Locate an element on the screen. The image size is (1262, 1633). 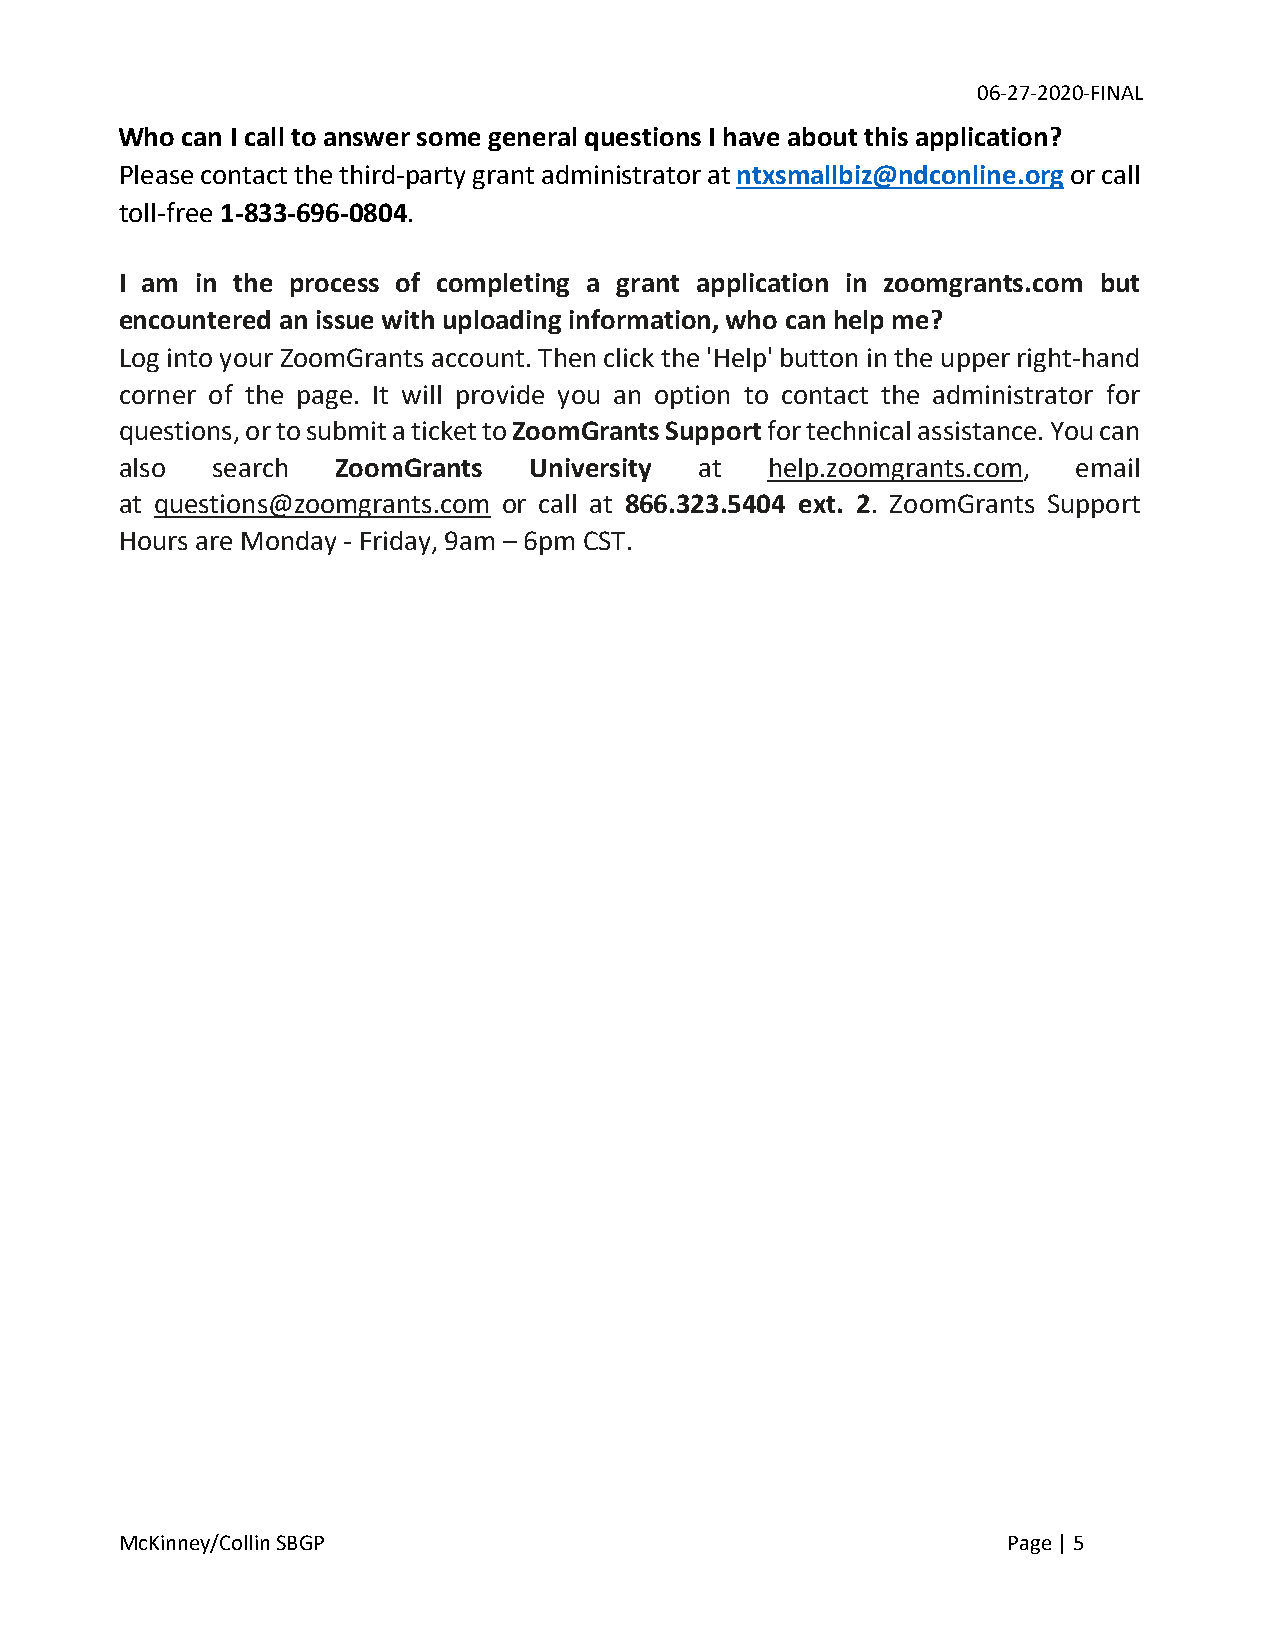
click is located at coordinates (629, 357).
